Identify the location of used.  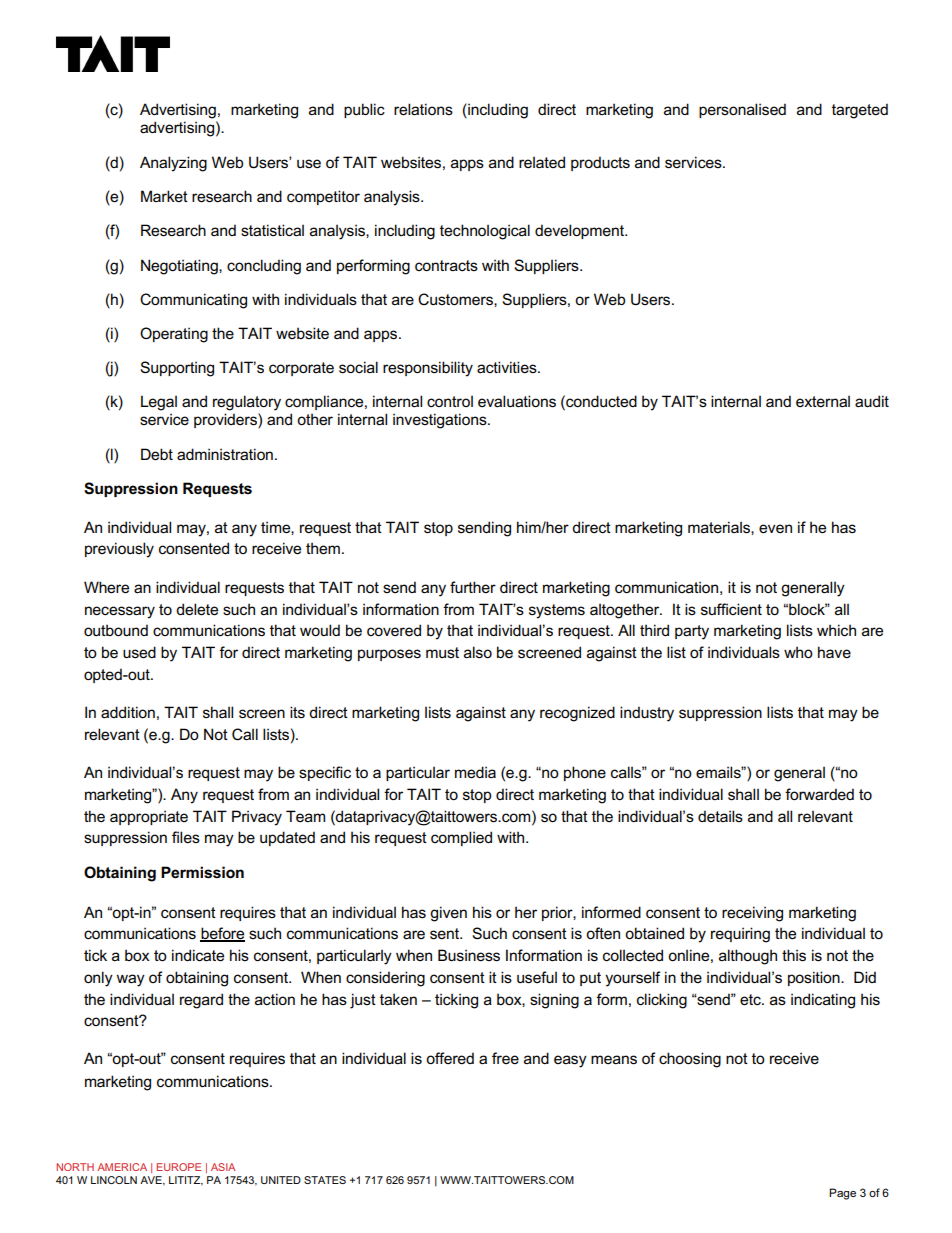
(139, 652).
